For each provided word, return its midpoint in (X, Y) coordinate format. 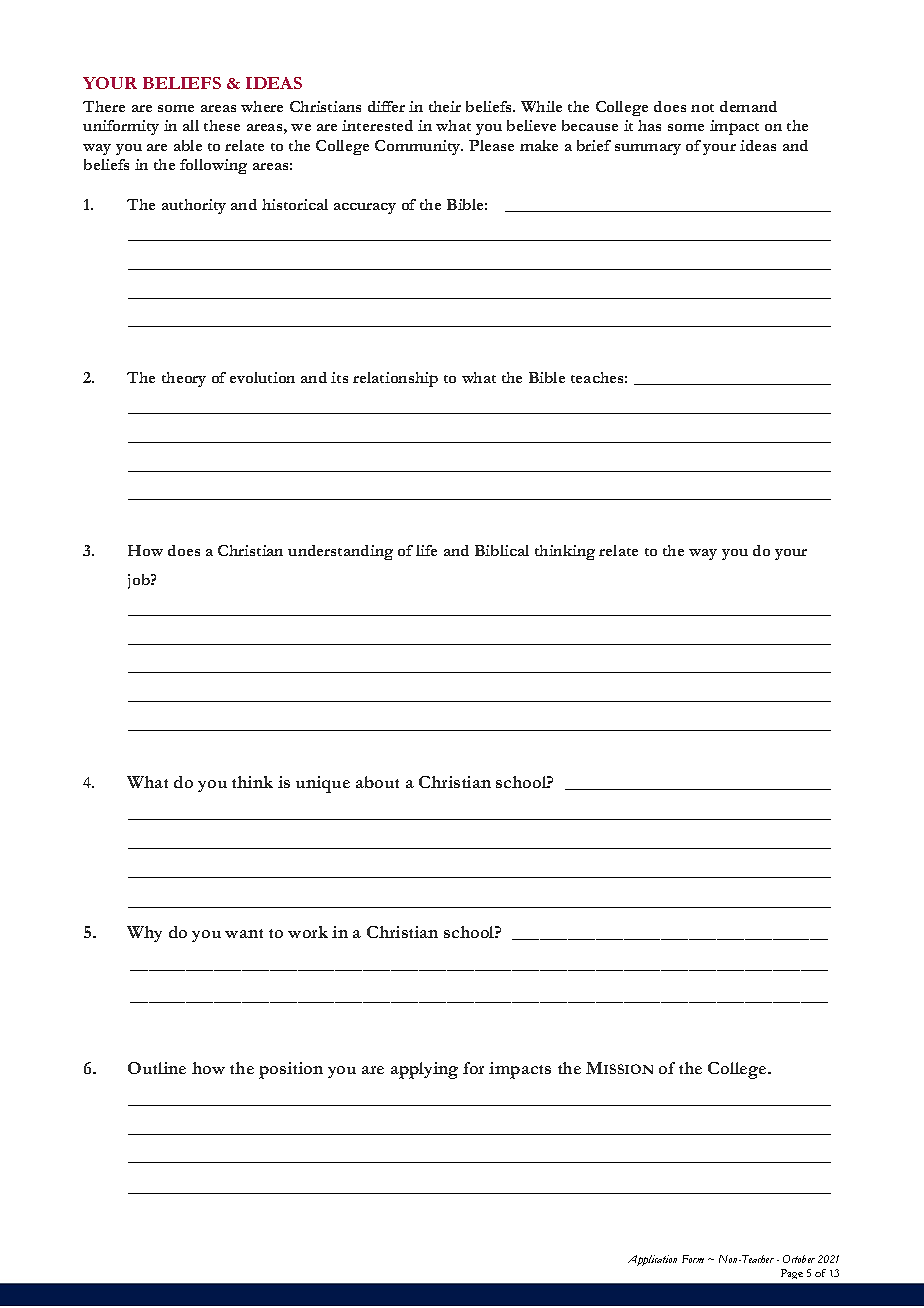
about (377, 782)
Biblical (502, 550)
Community (419, 147)
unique (323, 784)
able (188, 145)
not (702, 108)
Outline (157, 1068)
